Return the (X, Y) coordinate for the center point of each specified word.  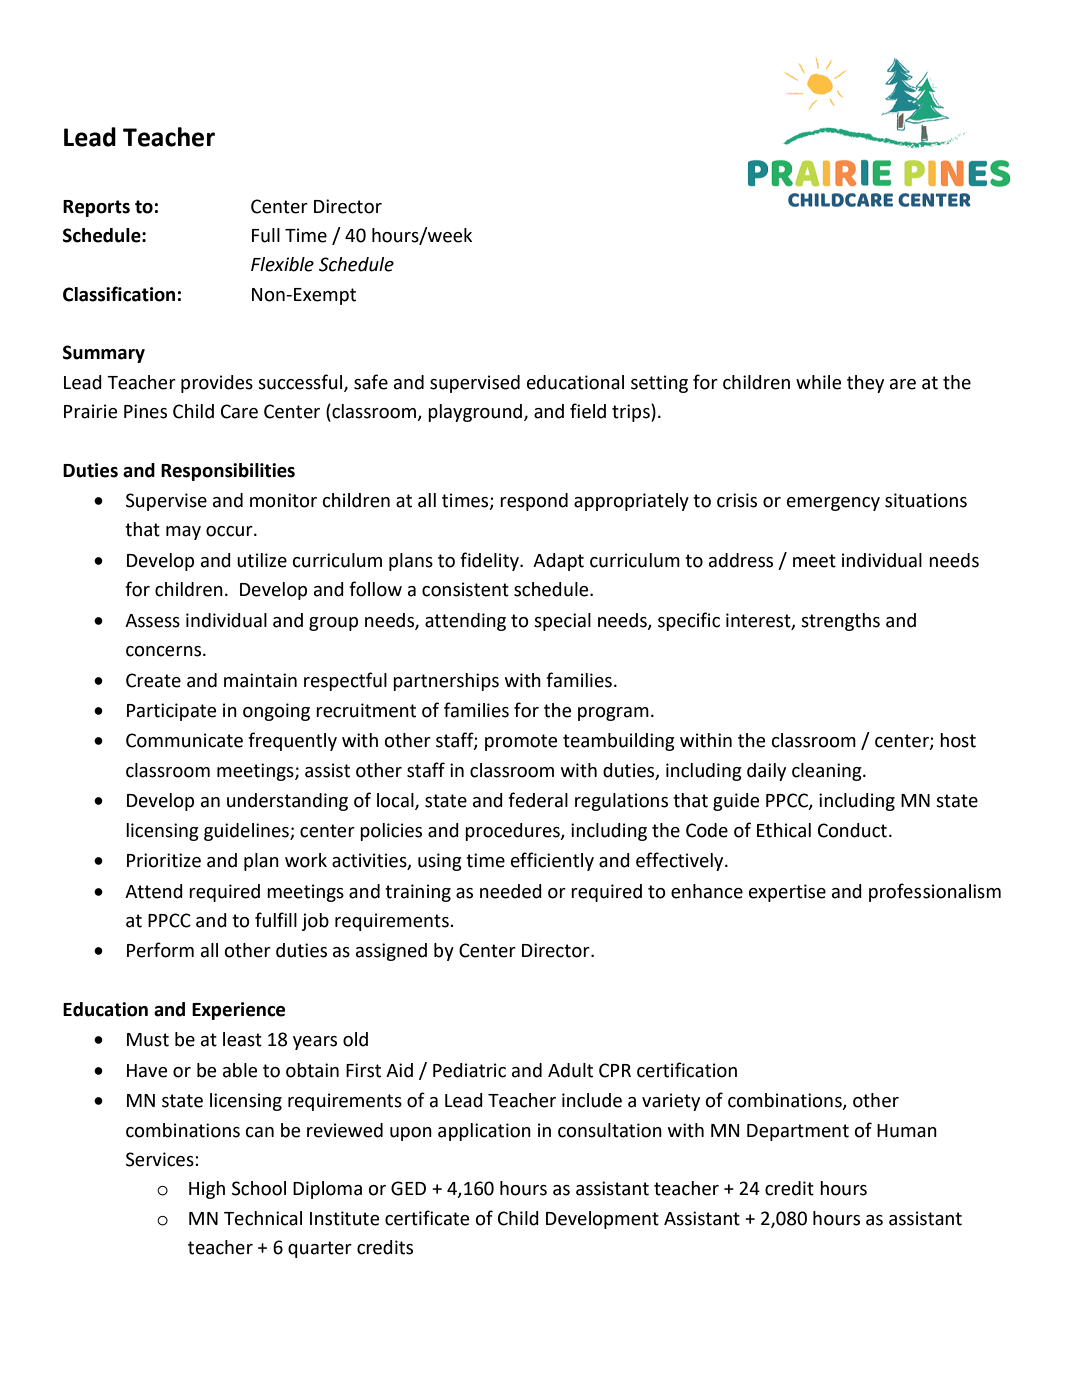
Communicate (184, 740)
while (818, 382)
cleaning (828, 772)
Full (266, 235)
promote (521, 742)
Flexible (282, 264)
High (207, 1190)
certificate (427, 1218)
